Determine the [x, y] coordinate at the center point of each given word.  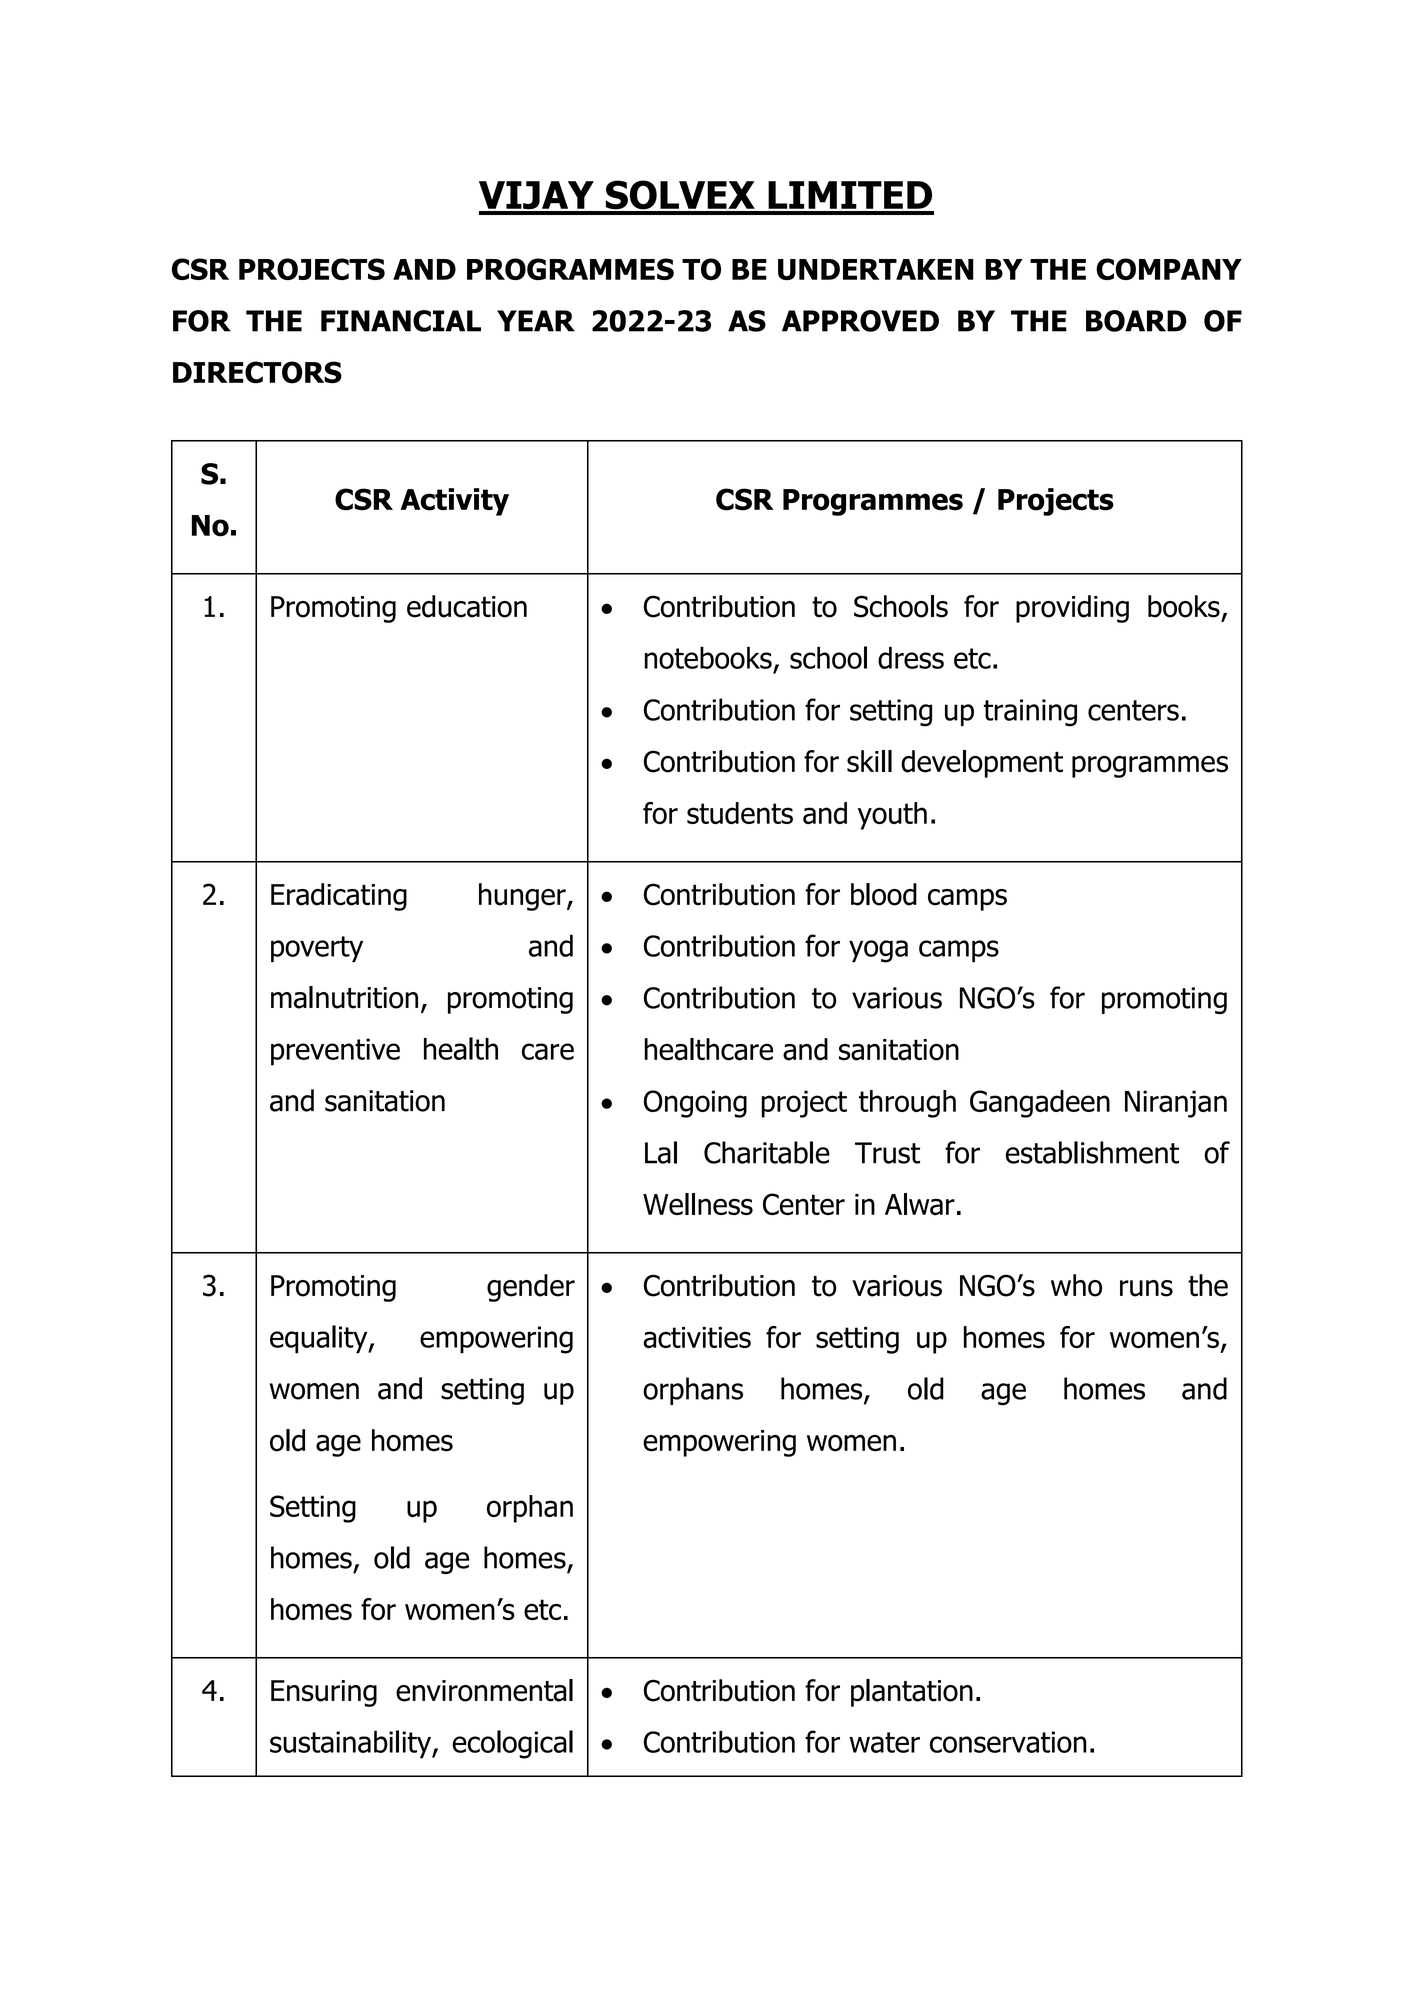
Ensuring [324, 1693]
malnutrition [344, 997]
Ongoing [695, 1104]
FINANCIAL [401, 321]
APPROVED [860, 321]
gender [531, 1288]
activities [697, 1338]
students [740, 813]
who [1076, 1285]
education [467, 606]
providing [1072, 609]
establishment [1092, 1152]
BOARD [1136, 321]
